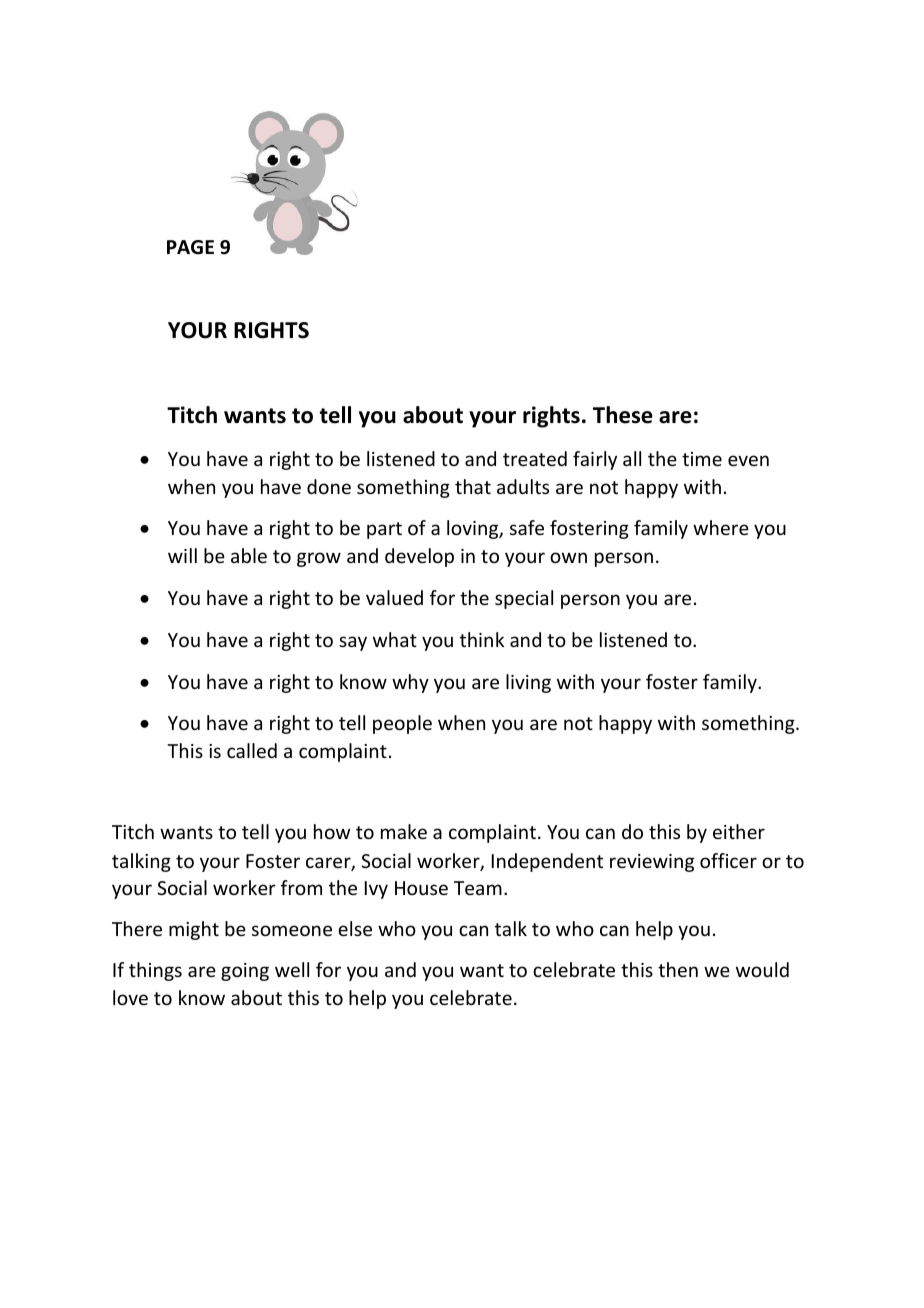  I want to click on else, so click(355, 928).
